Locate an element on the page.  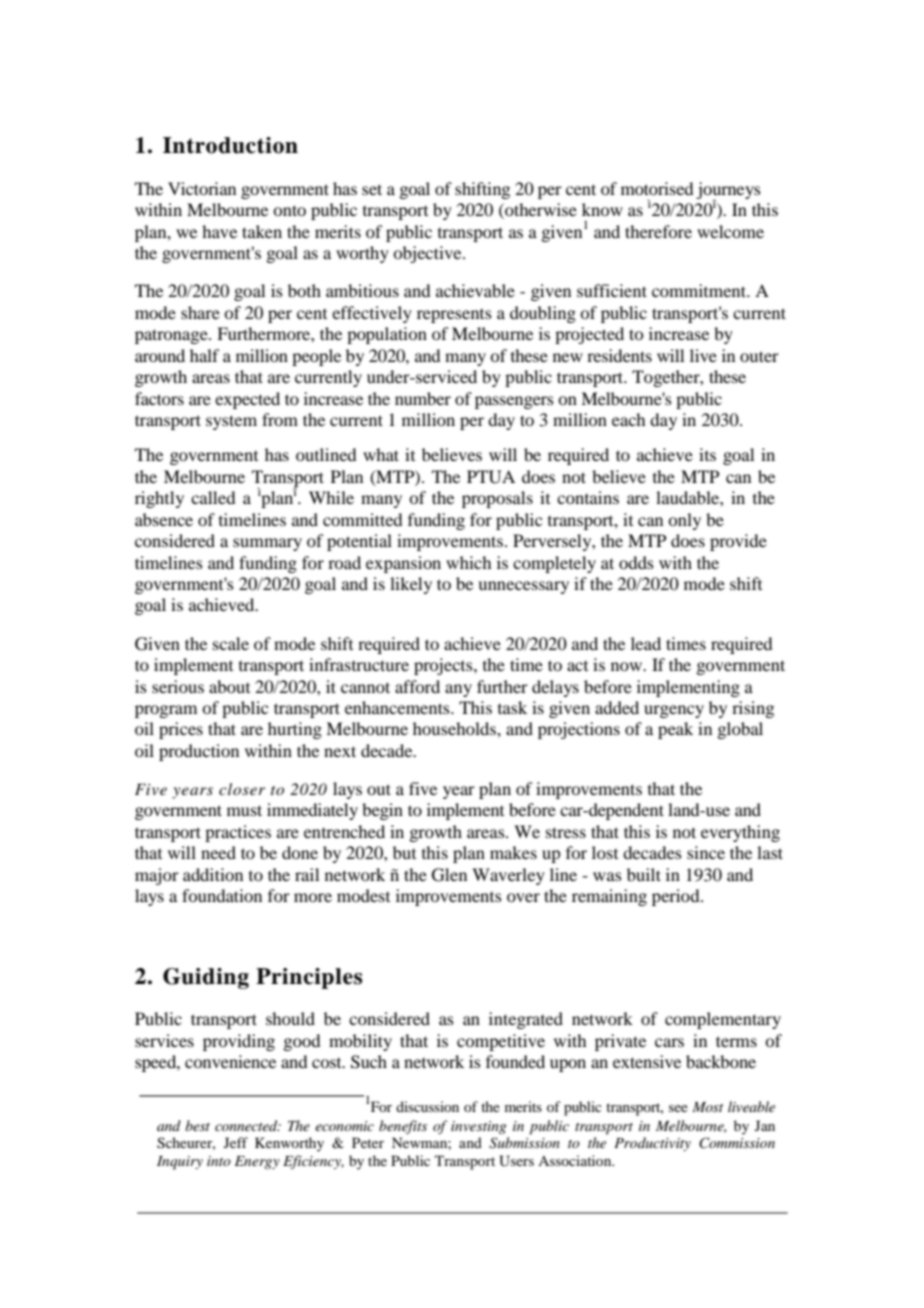
since is located at coordinates (706, 852).
